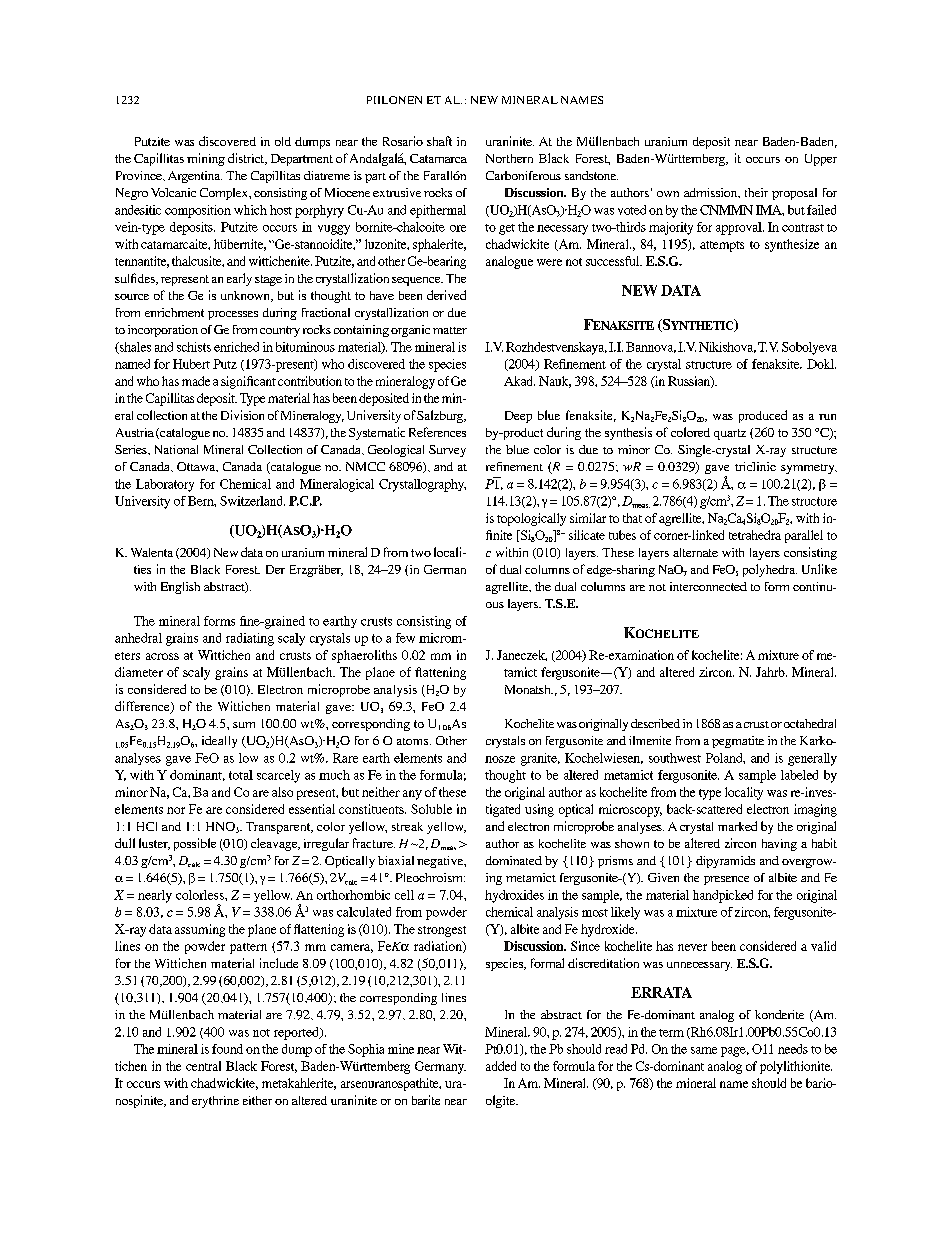 The image size is (952, 1233). I want to click on their, so click(756, 192).
